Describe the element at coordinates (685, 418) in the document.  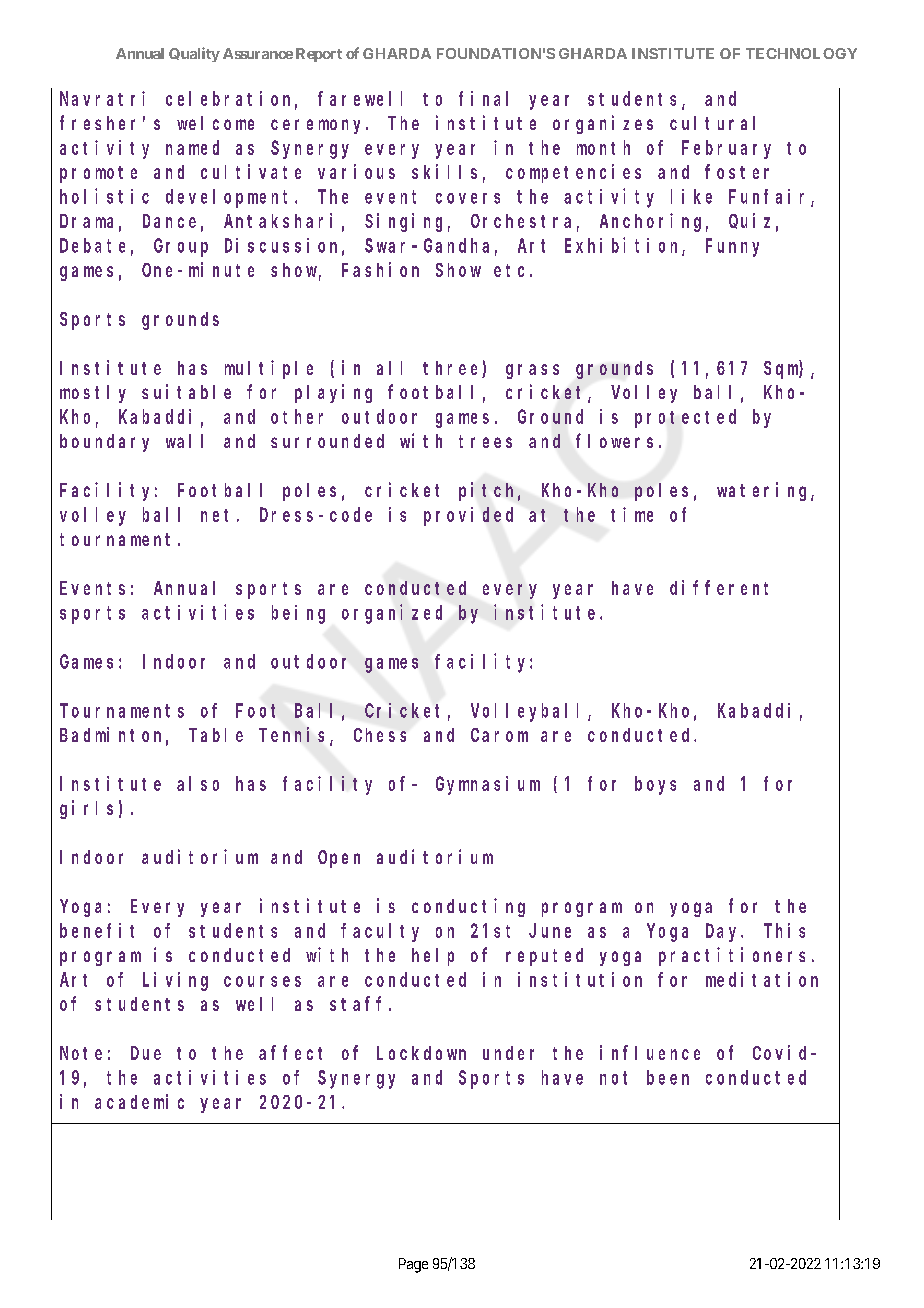
I see `protected` at that location.
